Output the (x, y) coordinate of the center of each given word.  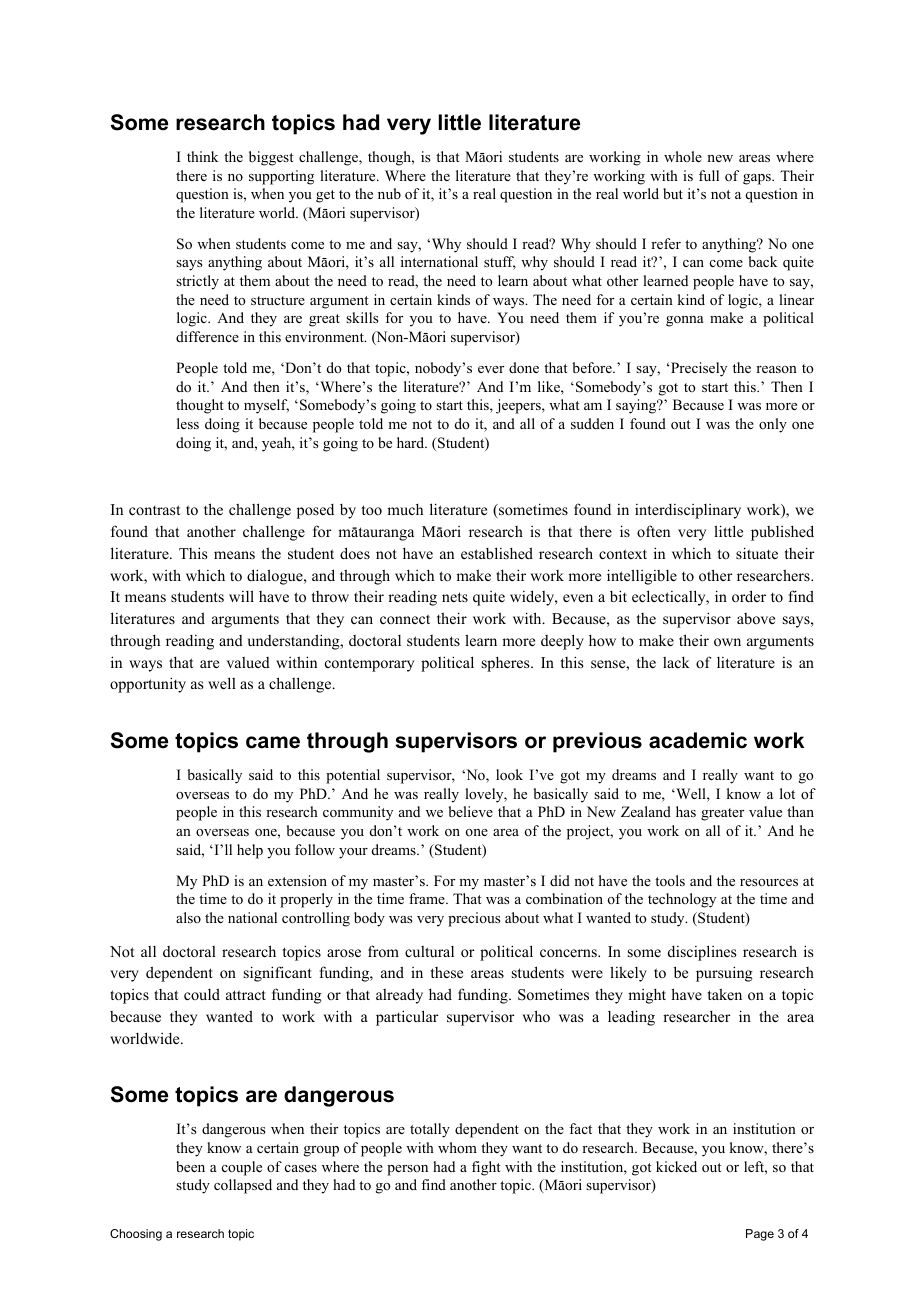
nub (389, 193)
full (709, 175)
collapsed (243, 1186)
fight (486, 1168)
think (202, 156)
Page (760, 1235)
